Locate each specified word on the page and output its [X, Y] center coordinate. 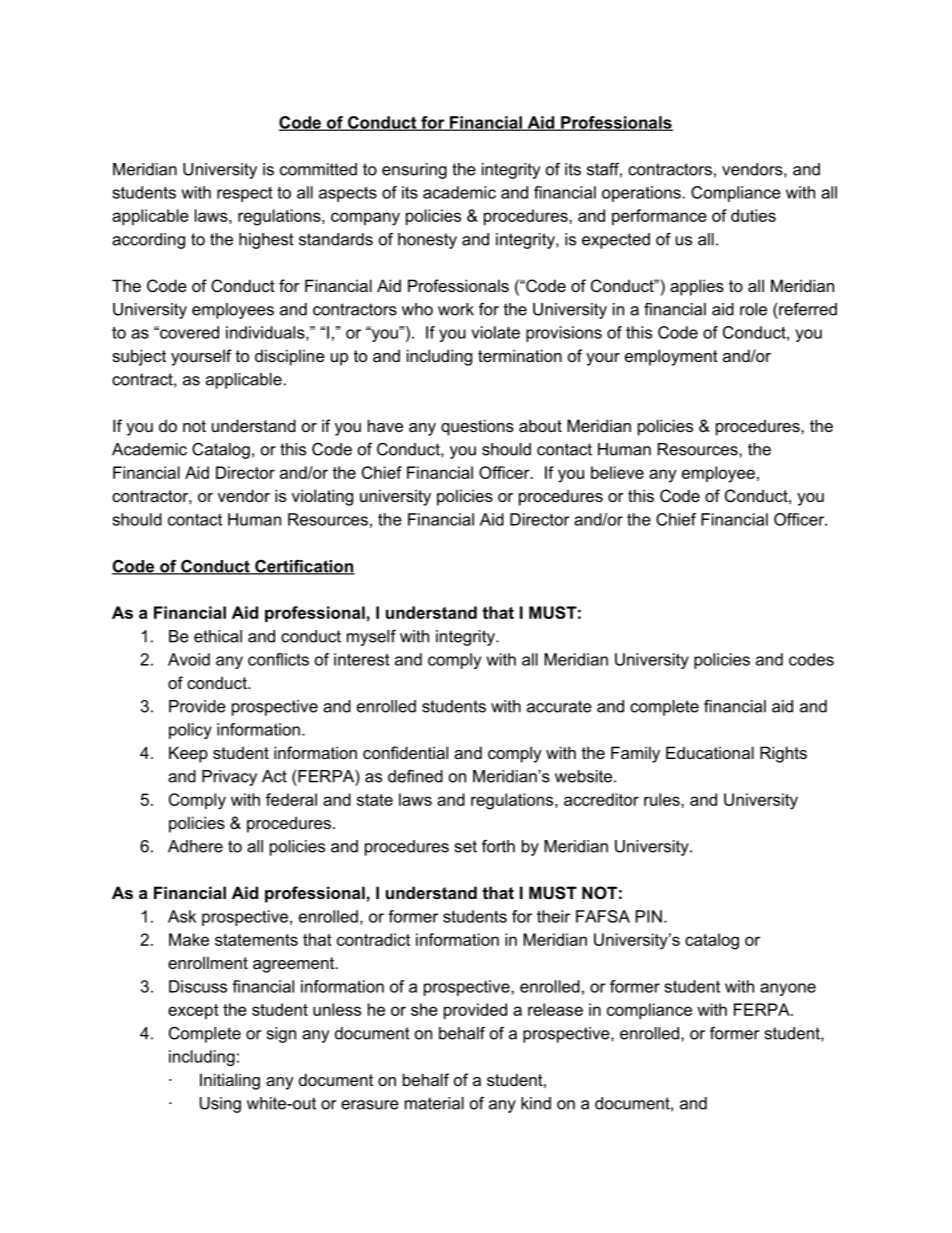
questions [477, 427]
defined [415, 776]
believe [617, 472]
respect [244, 194]
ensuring [414, 171]
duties [753, 215]
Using [220, 1105]
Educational [710, 752]
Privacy [229, 778]
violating [322, 497]
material [434, 1103]
